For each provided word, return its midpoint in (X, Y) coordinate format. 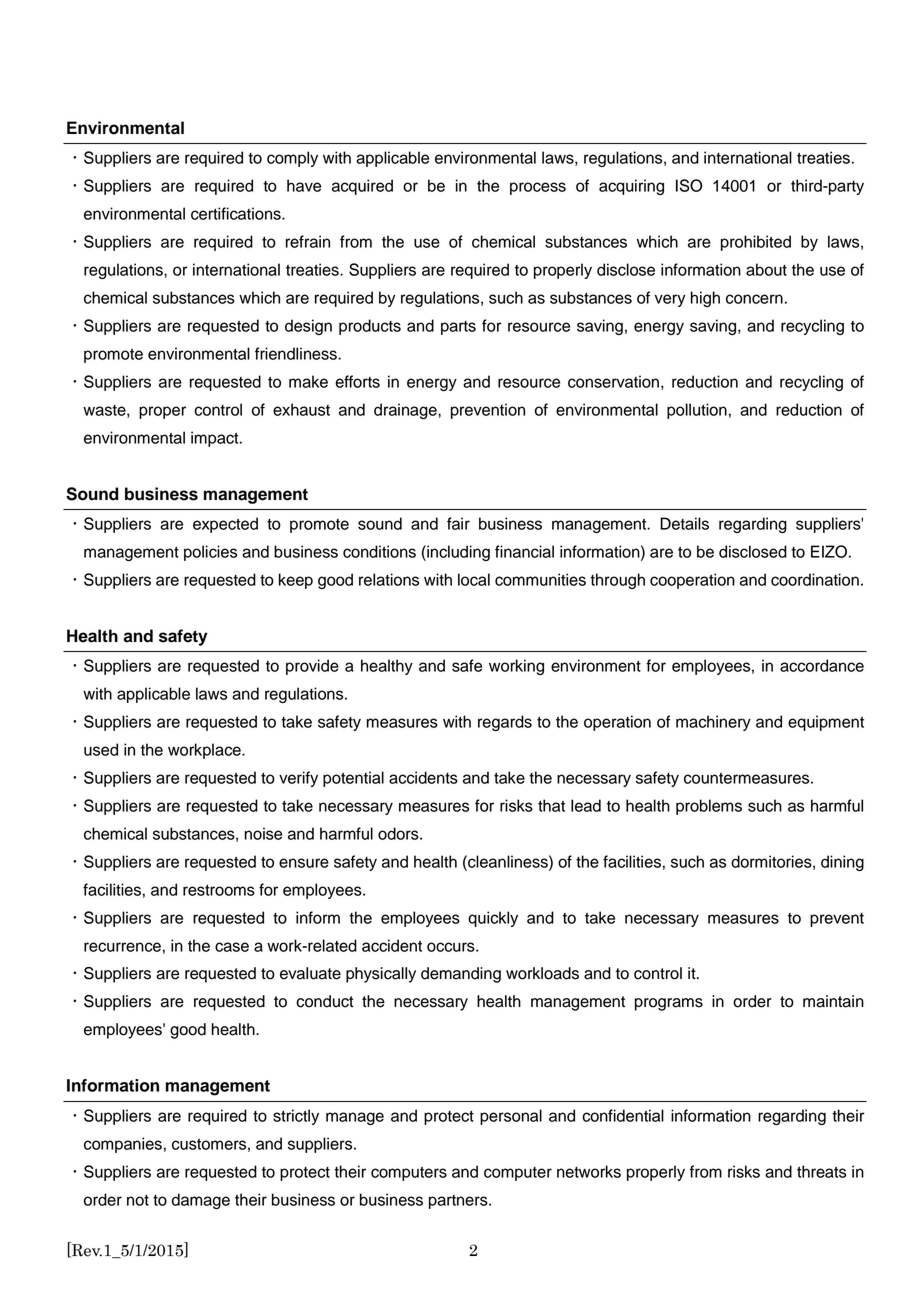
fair (458, 523)
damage (201, 1201)
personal (511, 1117)
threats (821, 1171)
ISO (689, 185)
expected (225, 525)
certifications (237, 213)
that (551, 805)
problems (709, 807)
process (538, 188)
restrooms (219, 890)
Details (684, 523)
